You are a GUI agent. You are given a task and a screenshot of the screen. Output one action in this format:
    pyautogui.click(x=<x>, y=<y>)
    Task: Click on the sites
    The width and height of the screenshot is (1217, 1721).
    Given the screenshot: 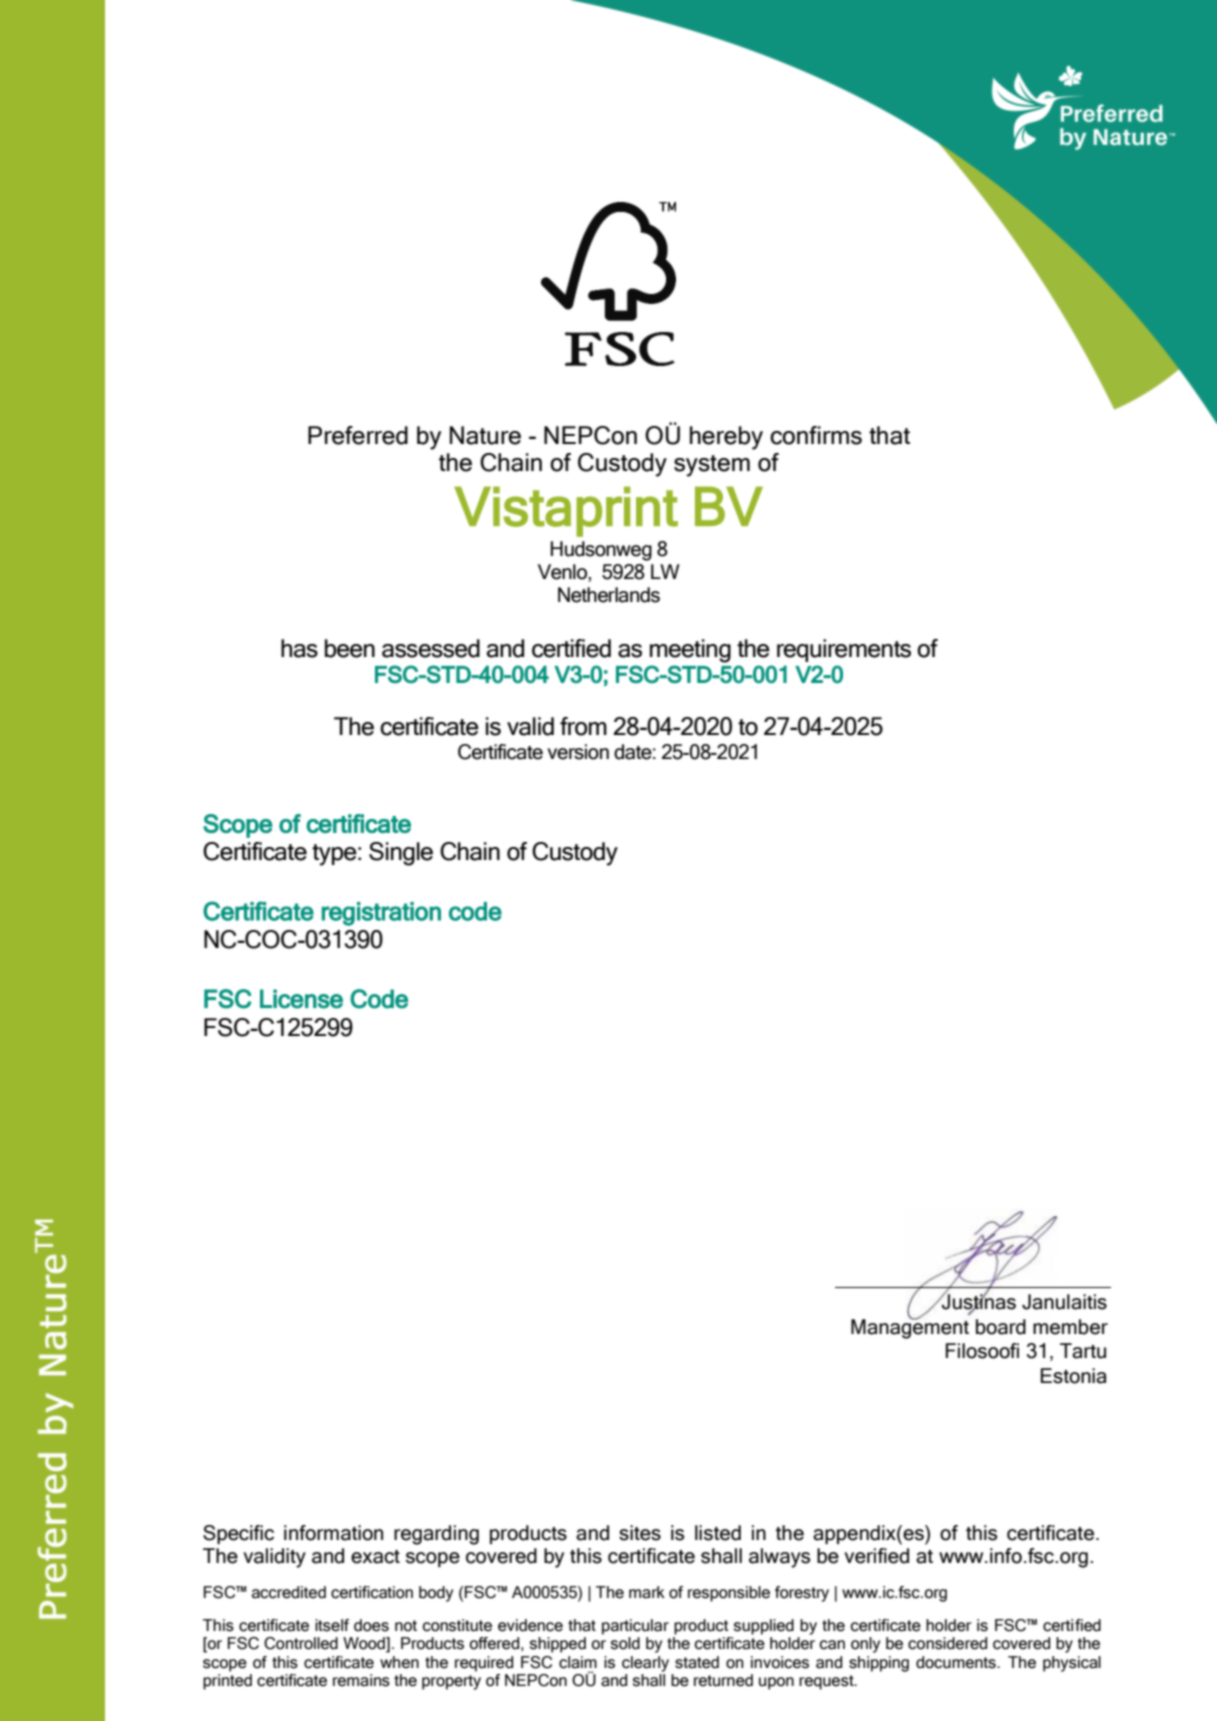 What is the action you would take?
    pyautogui.click(x=640, y=1533)
